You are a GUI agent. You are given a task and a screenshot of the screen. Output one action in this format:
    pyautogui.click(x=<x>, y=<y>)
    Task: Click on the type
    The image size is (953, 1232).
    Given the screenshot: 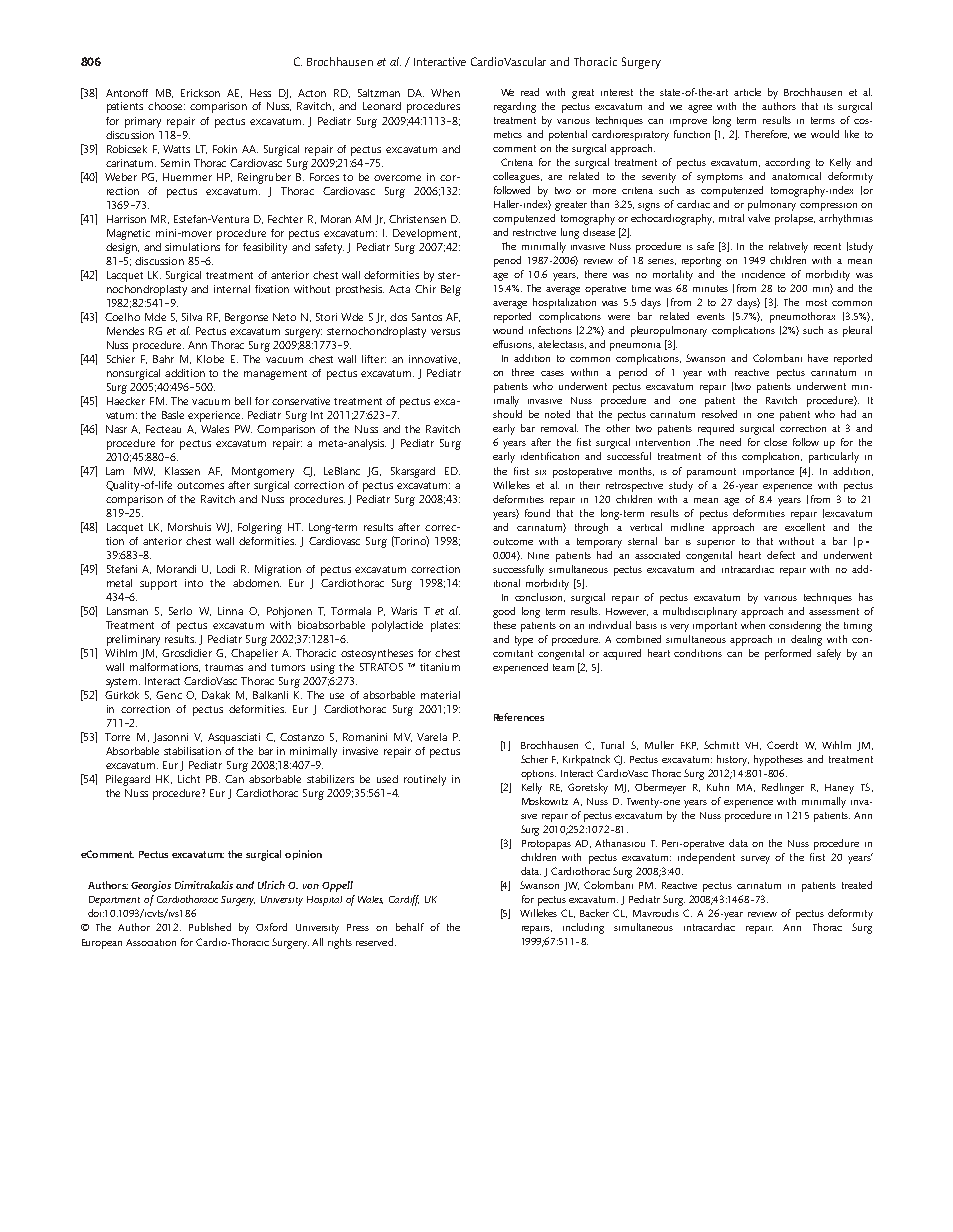 What is the action you would take?
    pyautogui.click(x=524, y=641)
